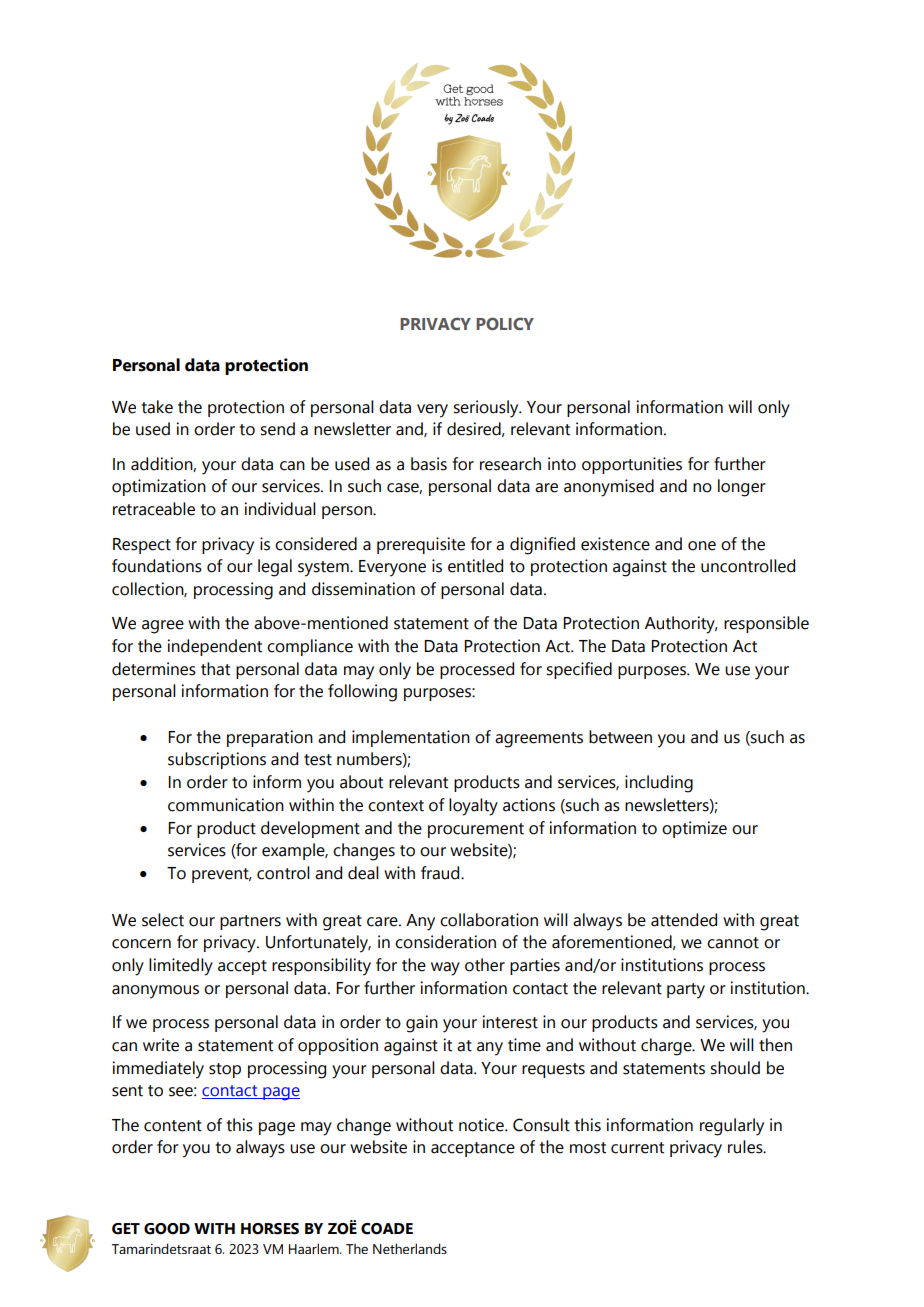 The height and width of the page is (1307, 924). I want to click on POLICY, so click(505, 323).
